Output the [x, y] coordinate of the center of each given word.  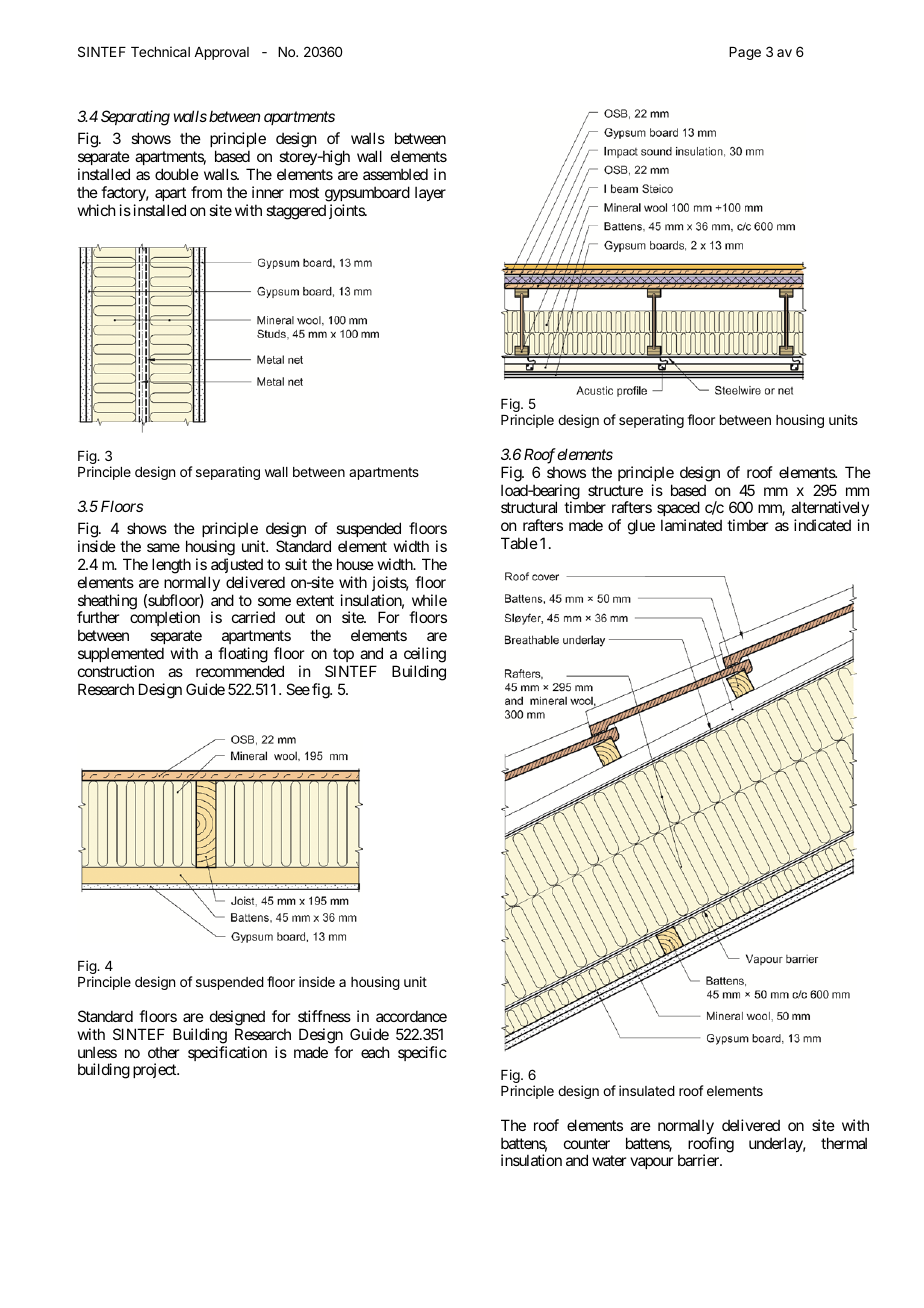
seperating [651, 421]
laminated [691, 525]
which [97, 210]
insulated [647, 1090]
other [163, 1052]
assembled [395, 174]
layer [430, 193]
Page [745, 53]
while [429, 600]
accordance [411, 1016]
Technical [160, 51]
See [298, 689]
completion [165, 618]
